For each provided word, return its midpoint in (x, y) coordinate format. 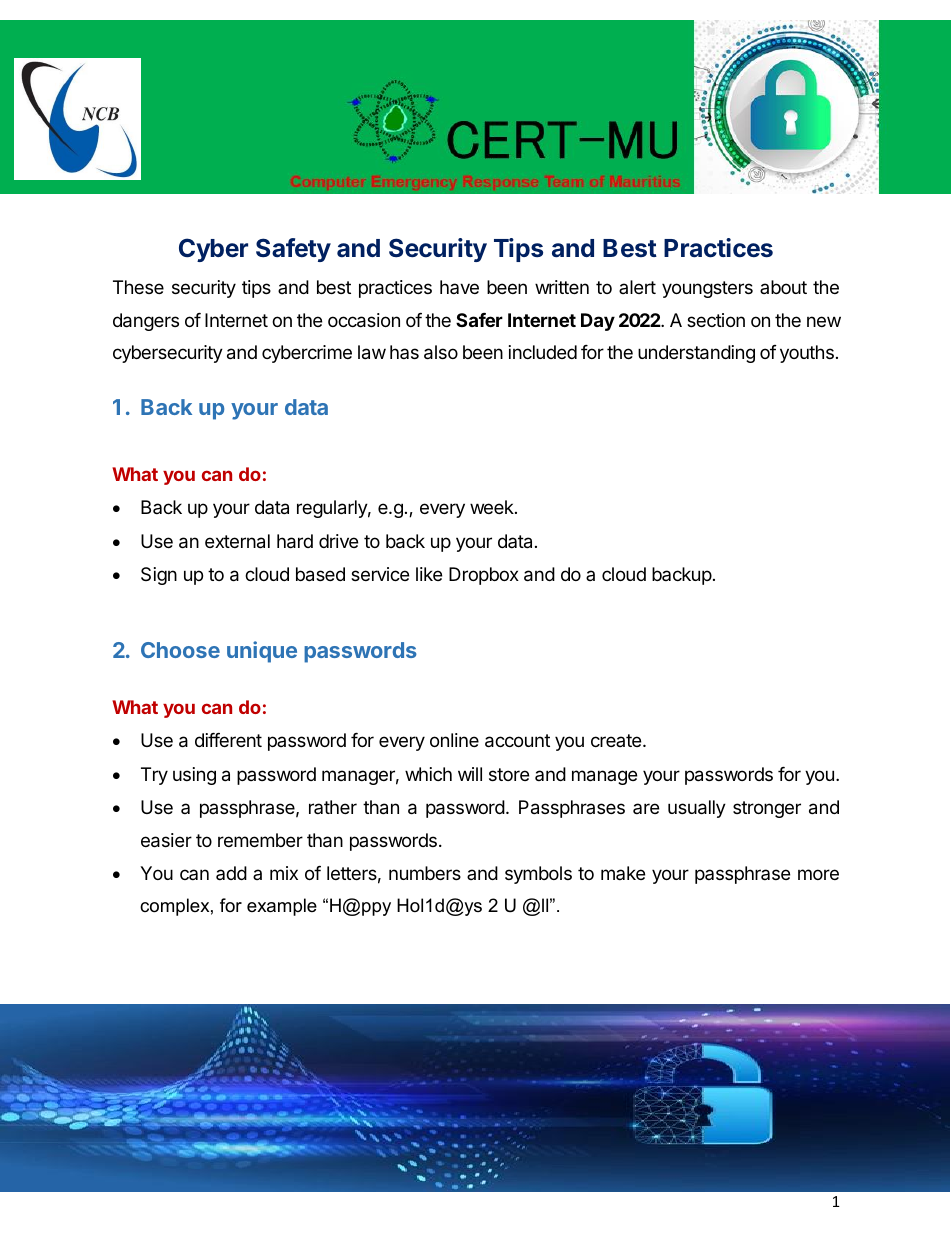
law (372, 352)
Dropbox (484, 576)
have (459, 287)
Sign (159, 576)
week (493, 507)
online (454, 740)
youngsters (707, 289)
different (228, 740)
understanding (696, 354)
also (441, 352)
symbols (538, 875)
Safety (293, 250)
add (231, 873)
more (818, 874)
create (617, 740)
